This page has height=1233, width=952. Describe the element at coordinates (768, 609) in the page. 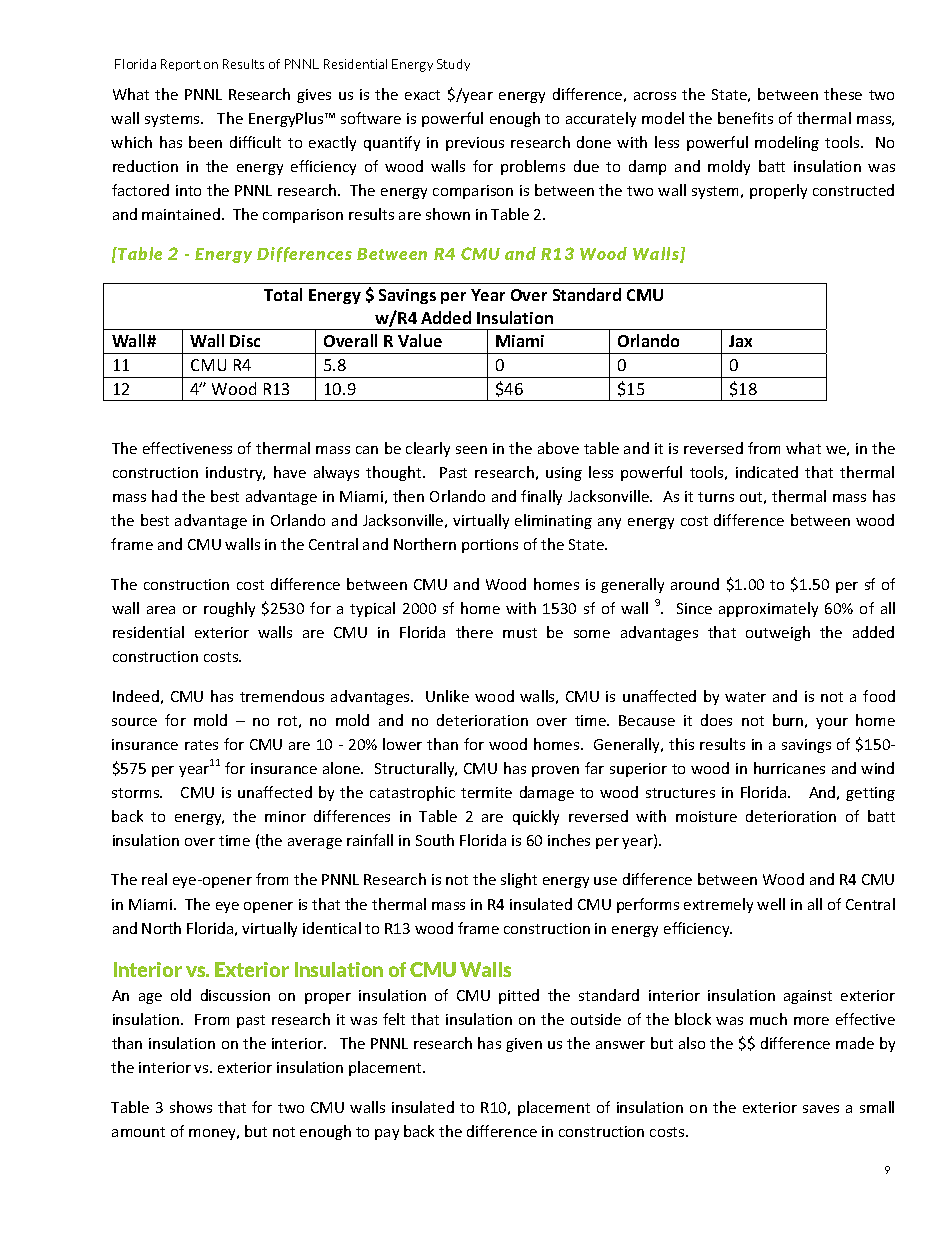

I see `approximately` at that location.
